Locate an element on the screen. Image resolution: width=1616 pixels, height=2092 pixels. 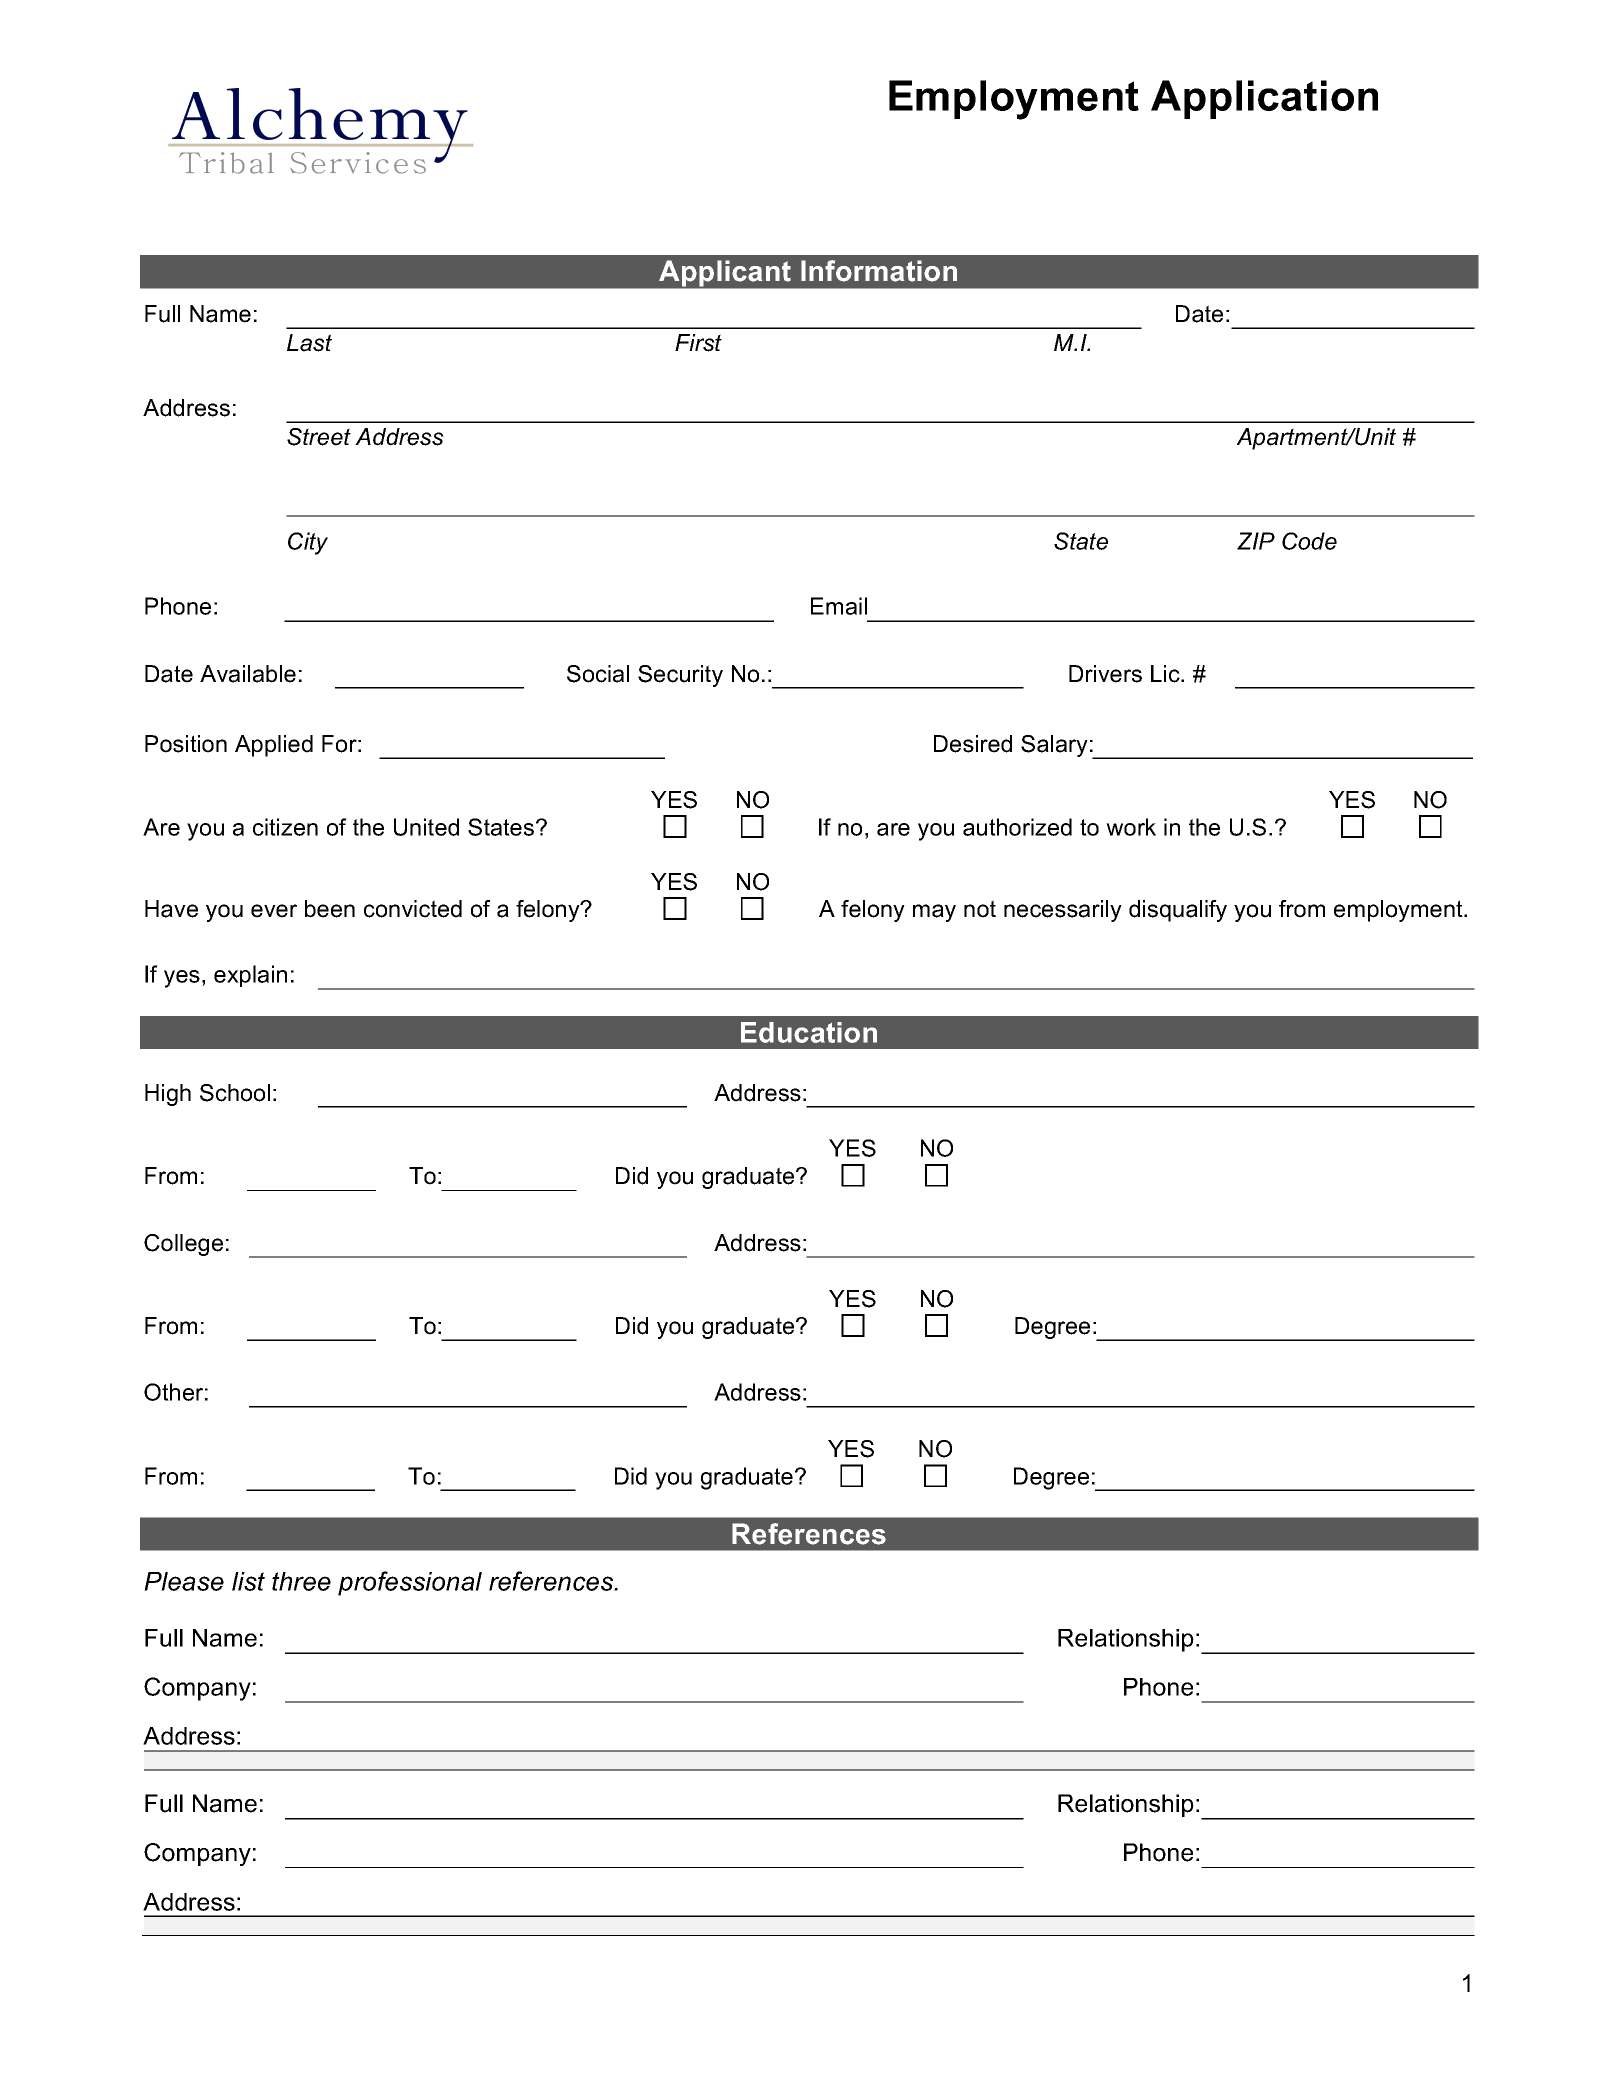
Application is located at coordinates (1264, 99).
